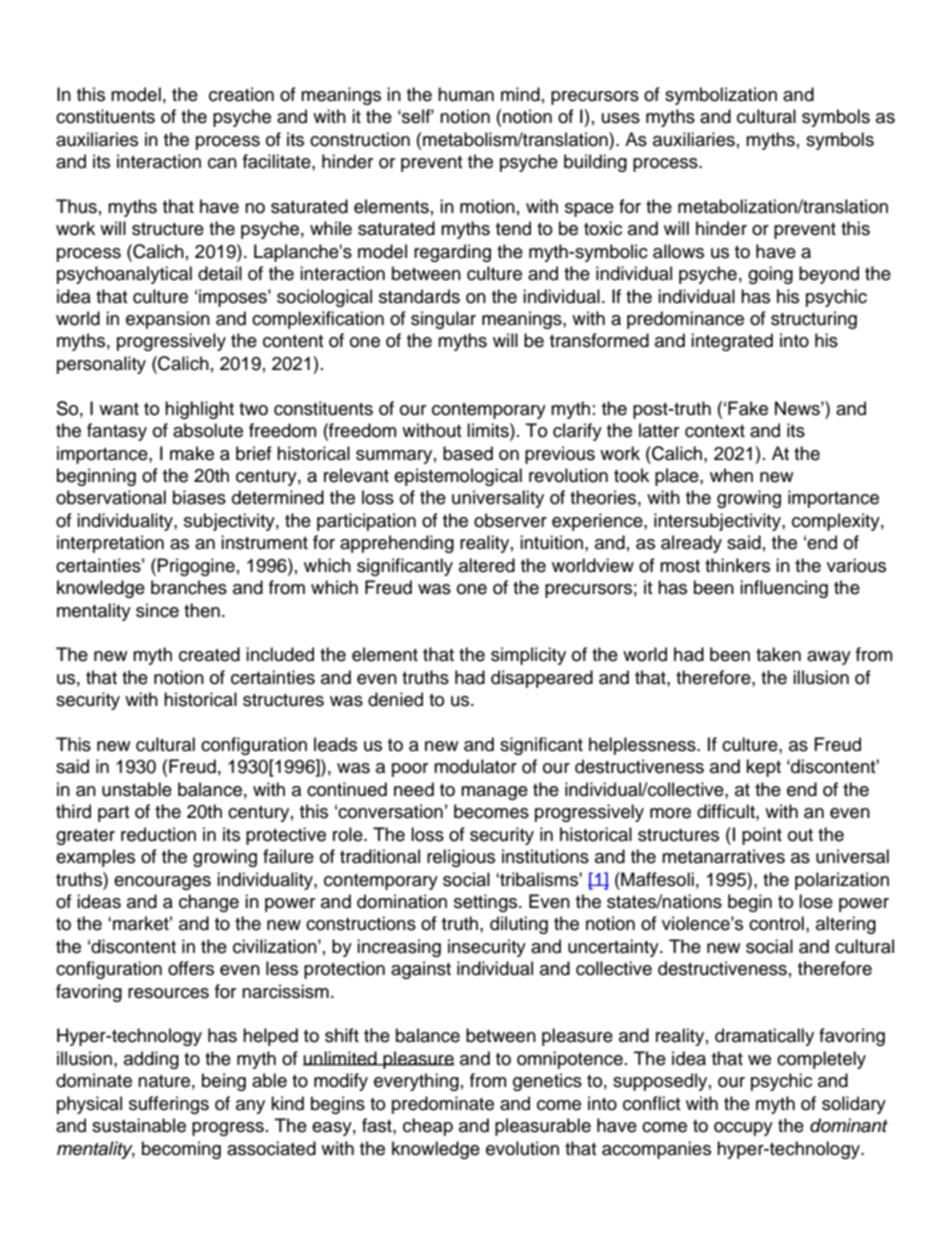 Image resolution: width=952 pixels, height=1233 pixels. I want to click on taken, so click(778, 654).
